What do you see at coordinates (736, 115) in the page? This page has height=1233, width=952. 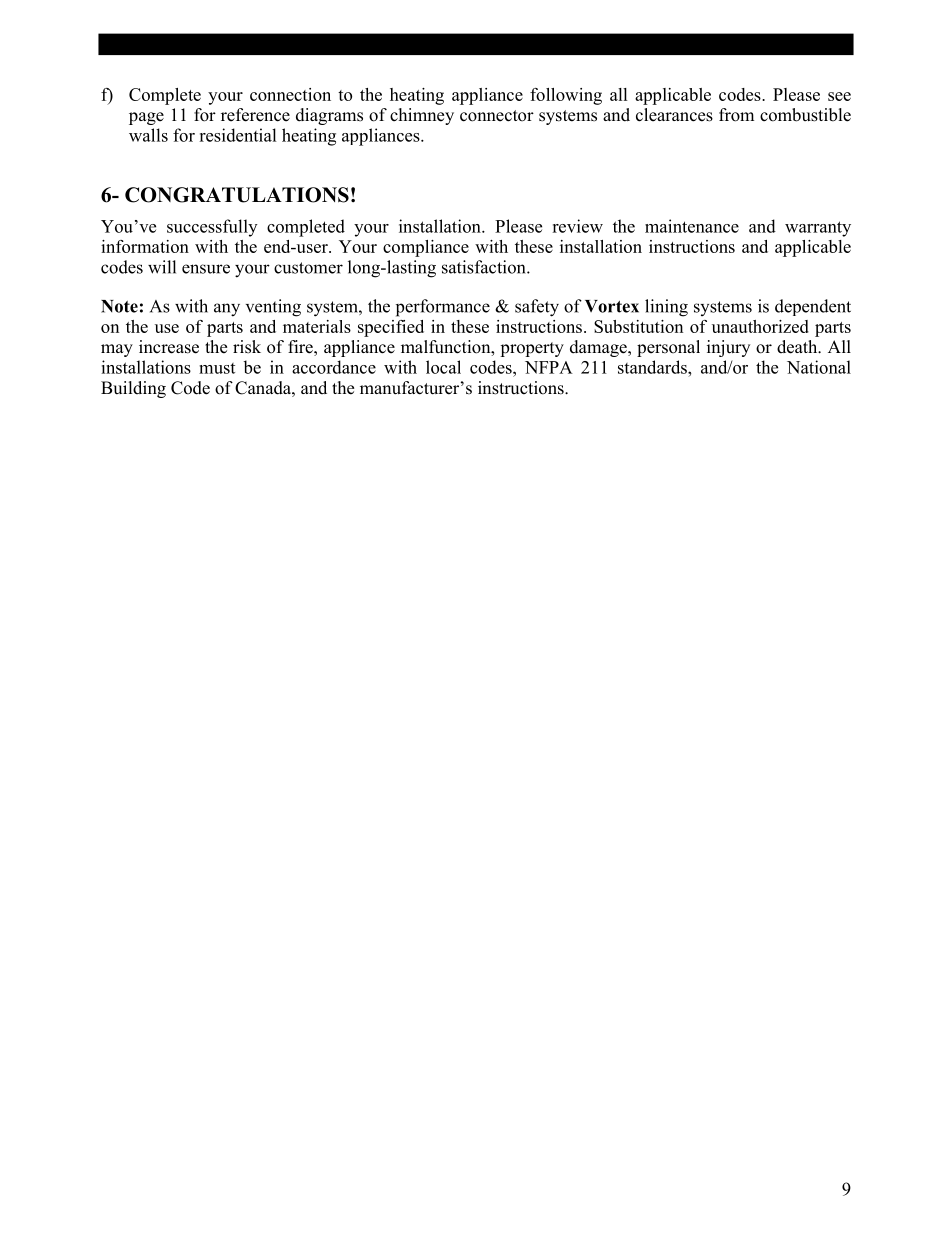 I see `from` at bounding box center [736, 115].
